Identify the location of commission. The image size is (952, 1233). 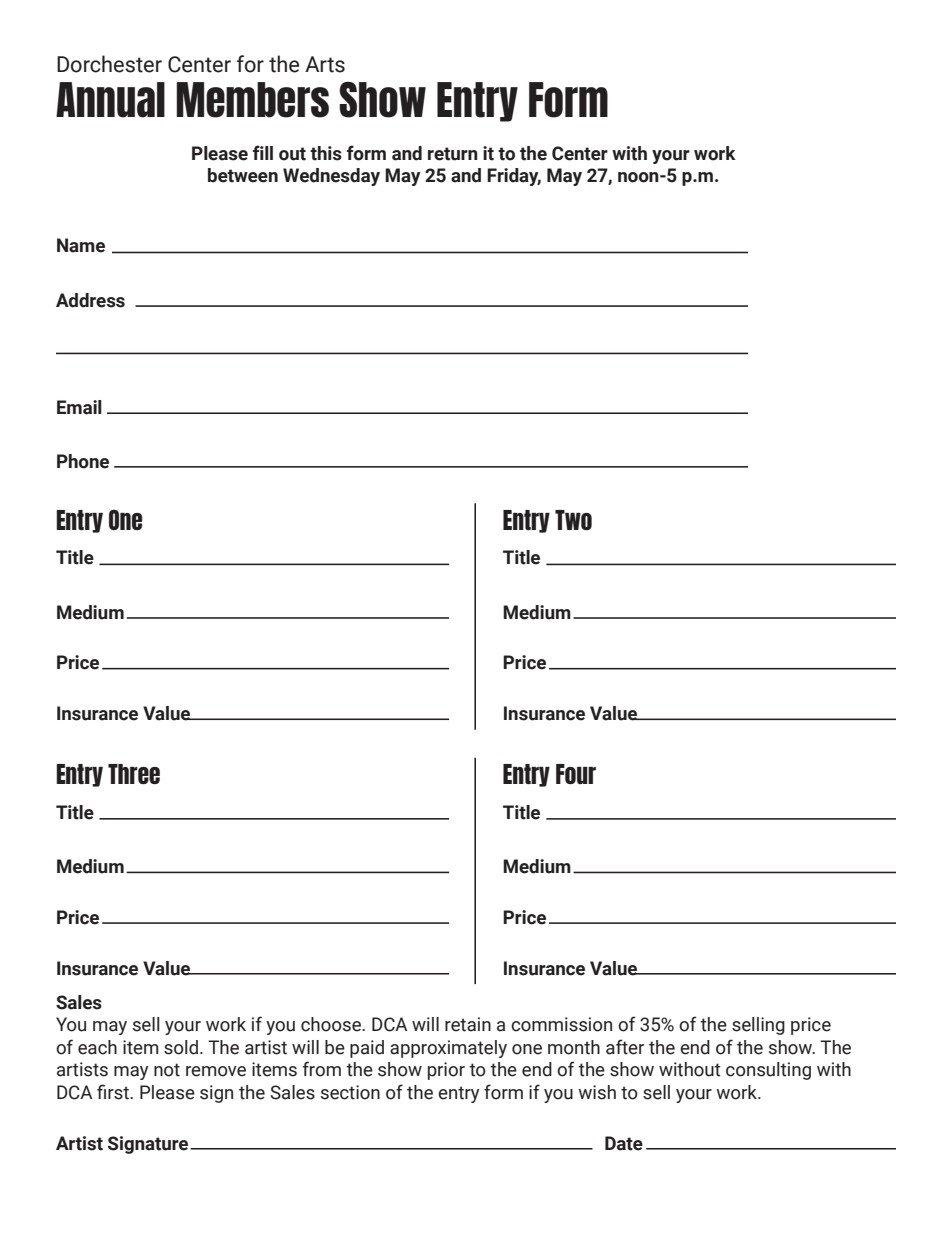
(561, 1024).
